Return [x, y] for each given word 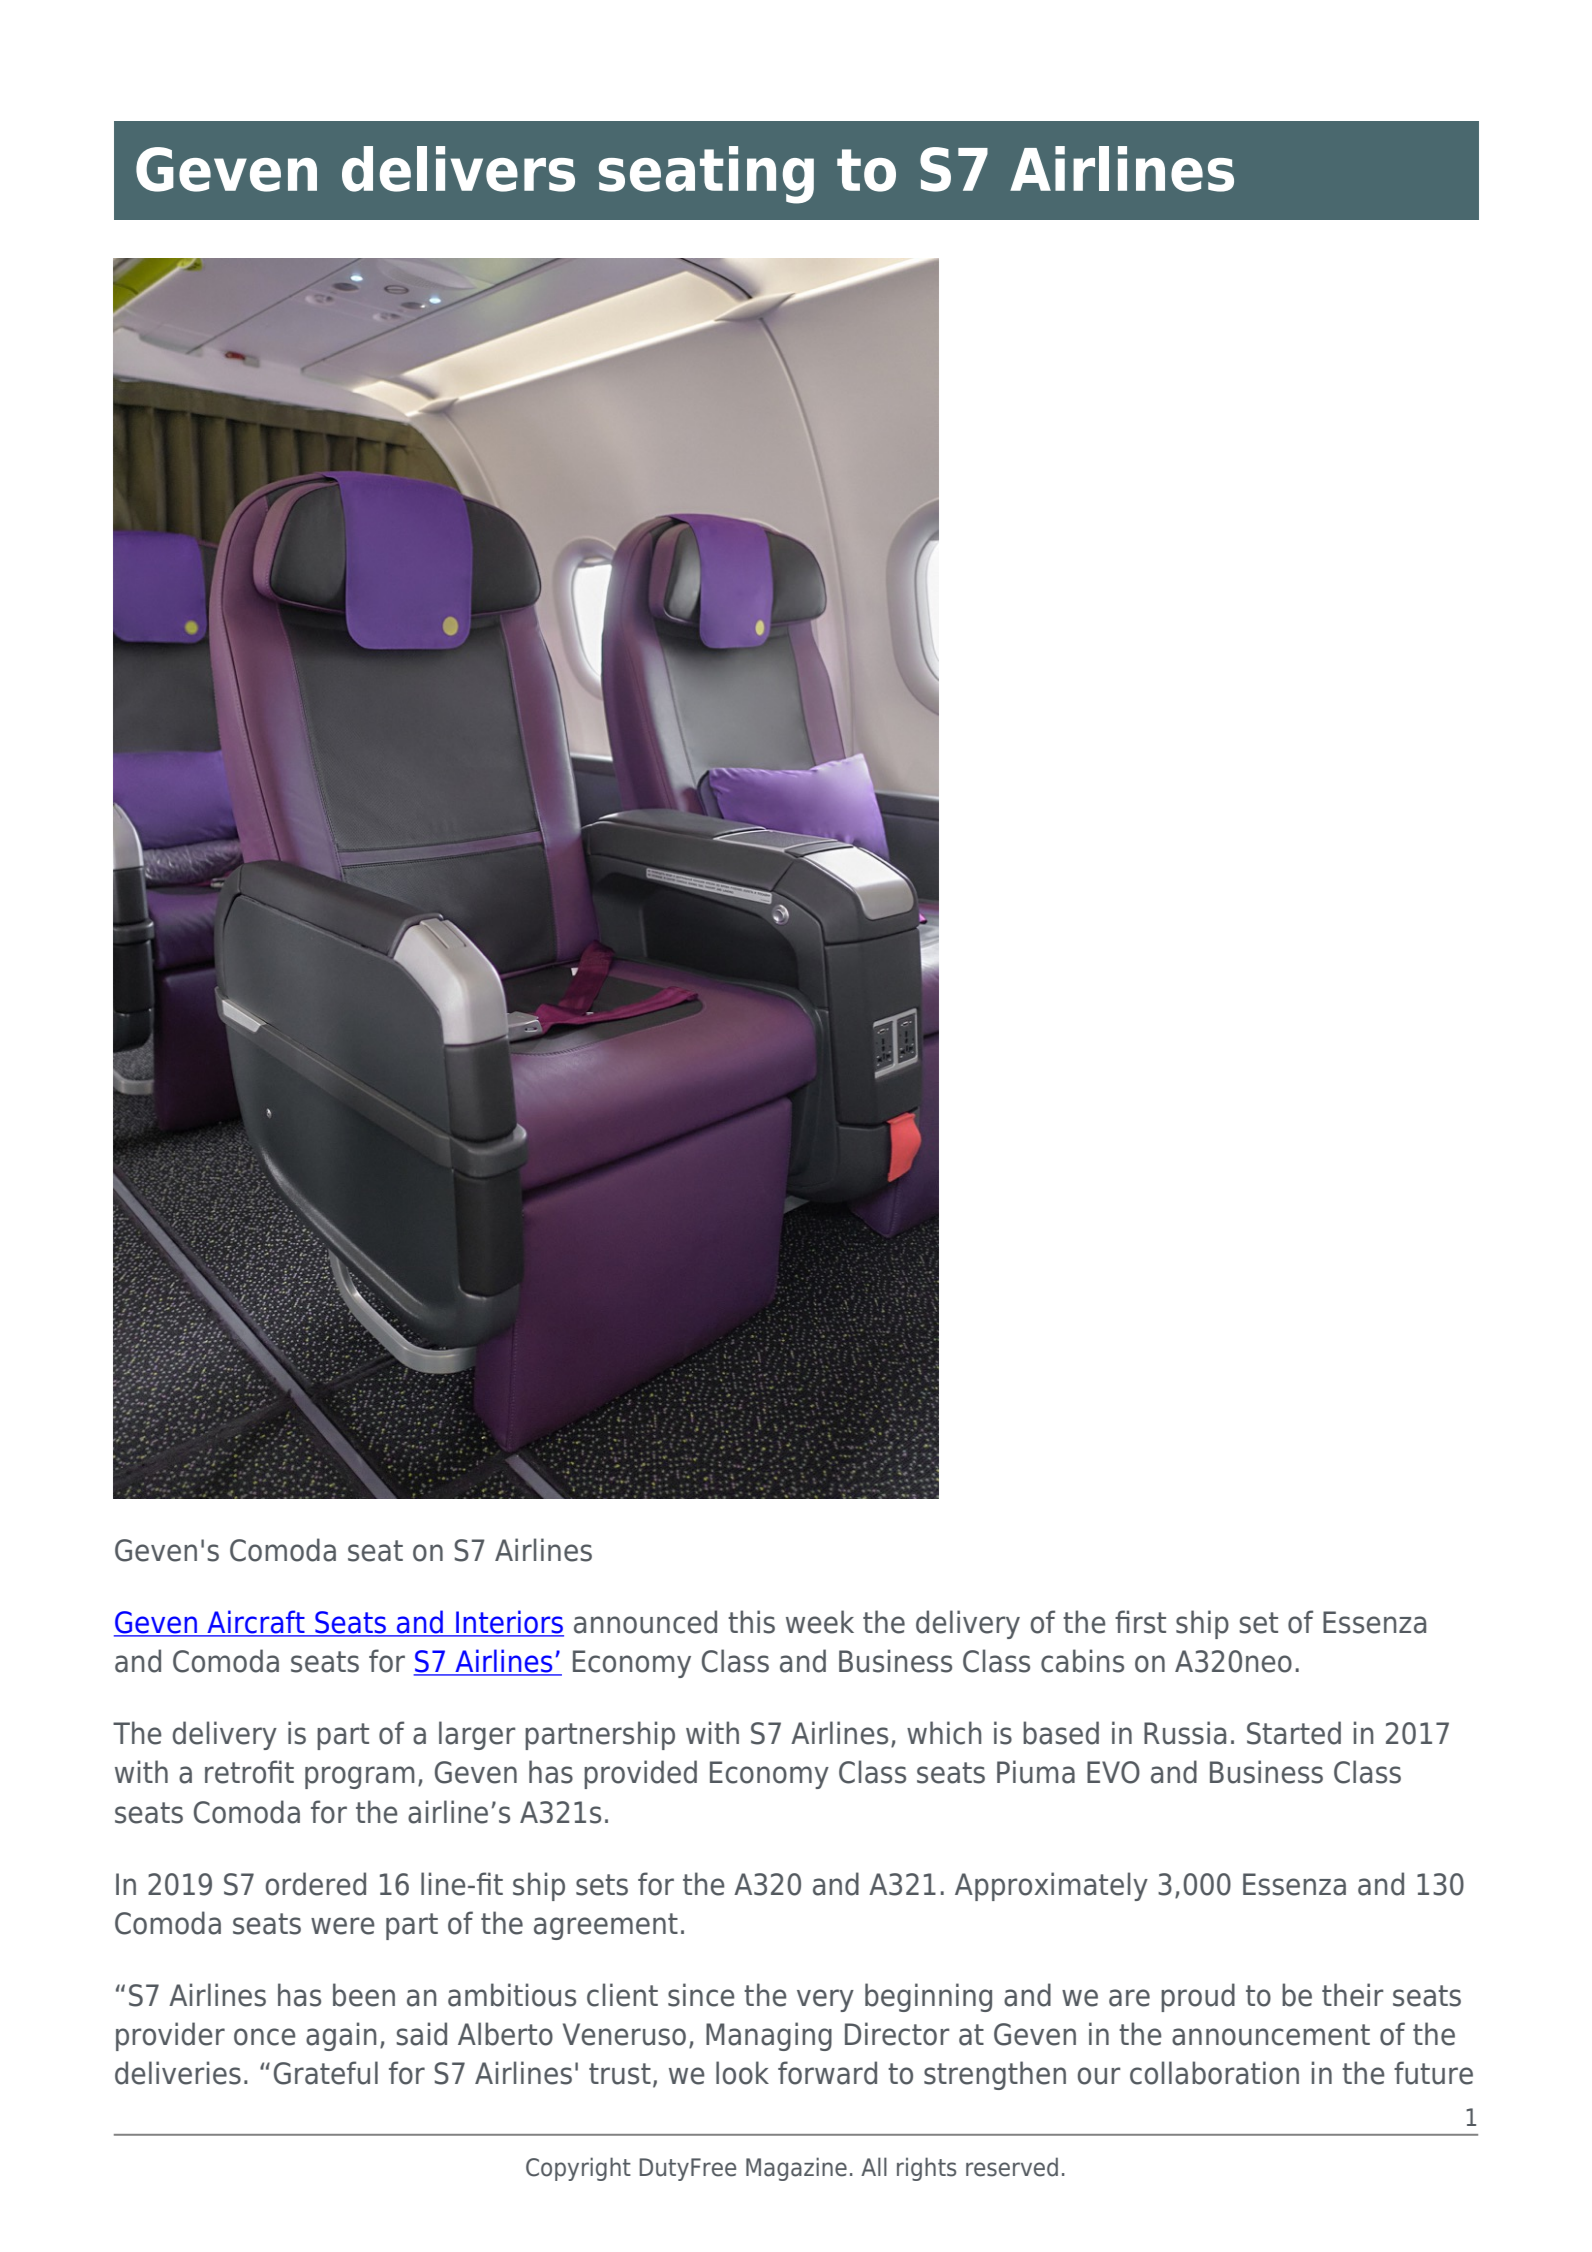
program [360, 1777]
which [944, 1733]
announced [645, 1622]
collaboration [1214, 2073]
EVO [1113, 1772]
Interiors [509, 1623]
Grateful [326, 2073]
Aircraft [256, 1623]
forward [827, 2073]
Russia [1185, 1733]
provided [640, 1774]
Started [1294, 1733]
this [751, 1622]
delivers [458, 169]
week [820, 1622]
